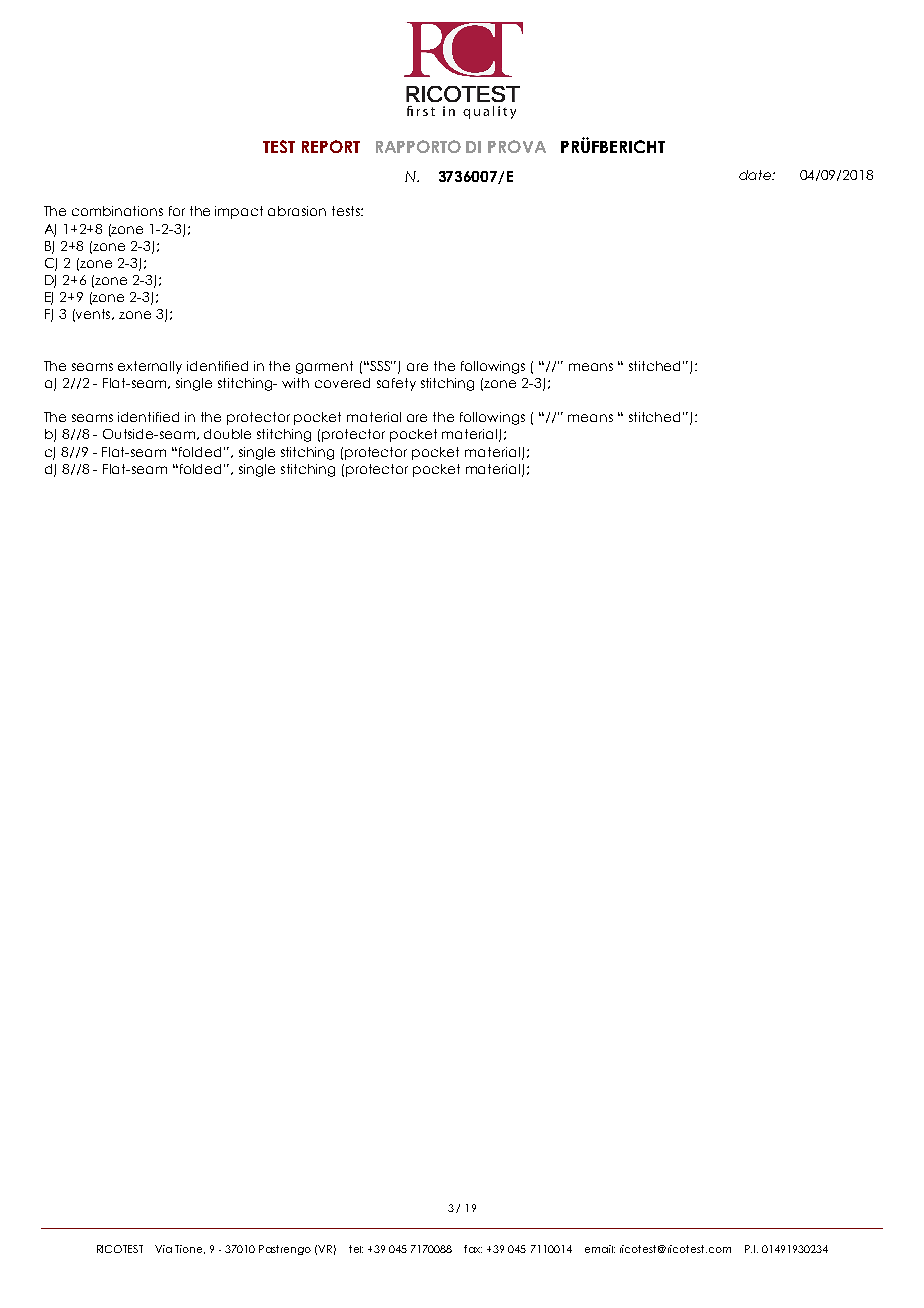 The height and width of the screenshot is (1308, 924). What do you see at coordinates (756, 175) in the screenshot?
I see `date` at bounding box center [756, 175].
